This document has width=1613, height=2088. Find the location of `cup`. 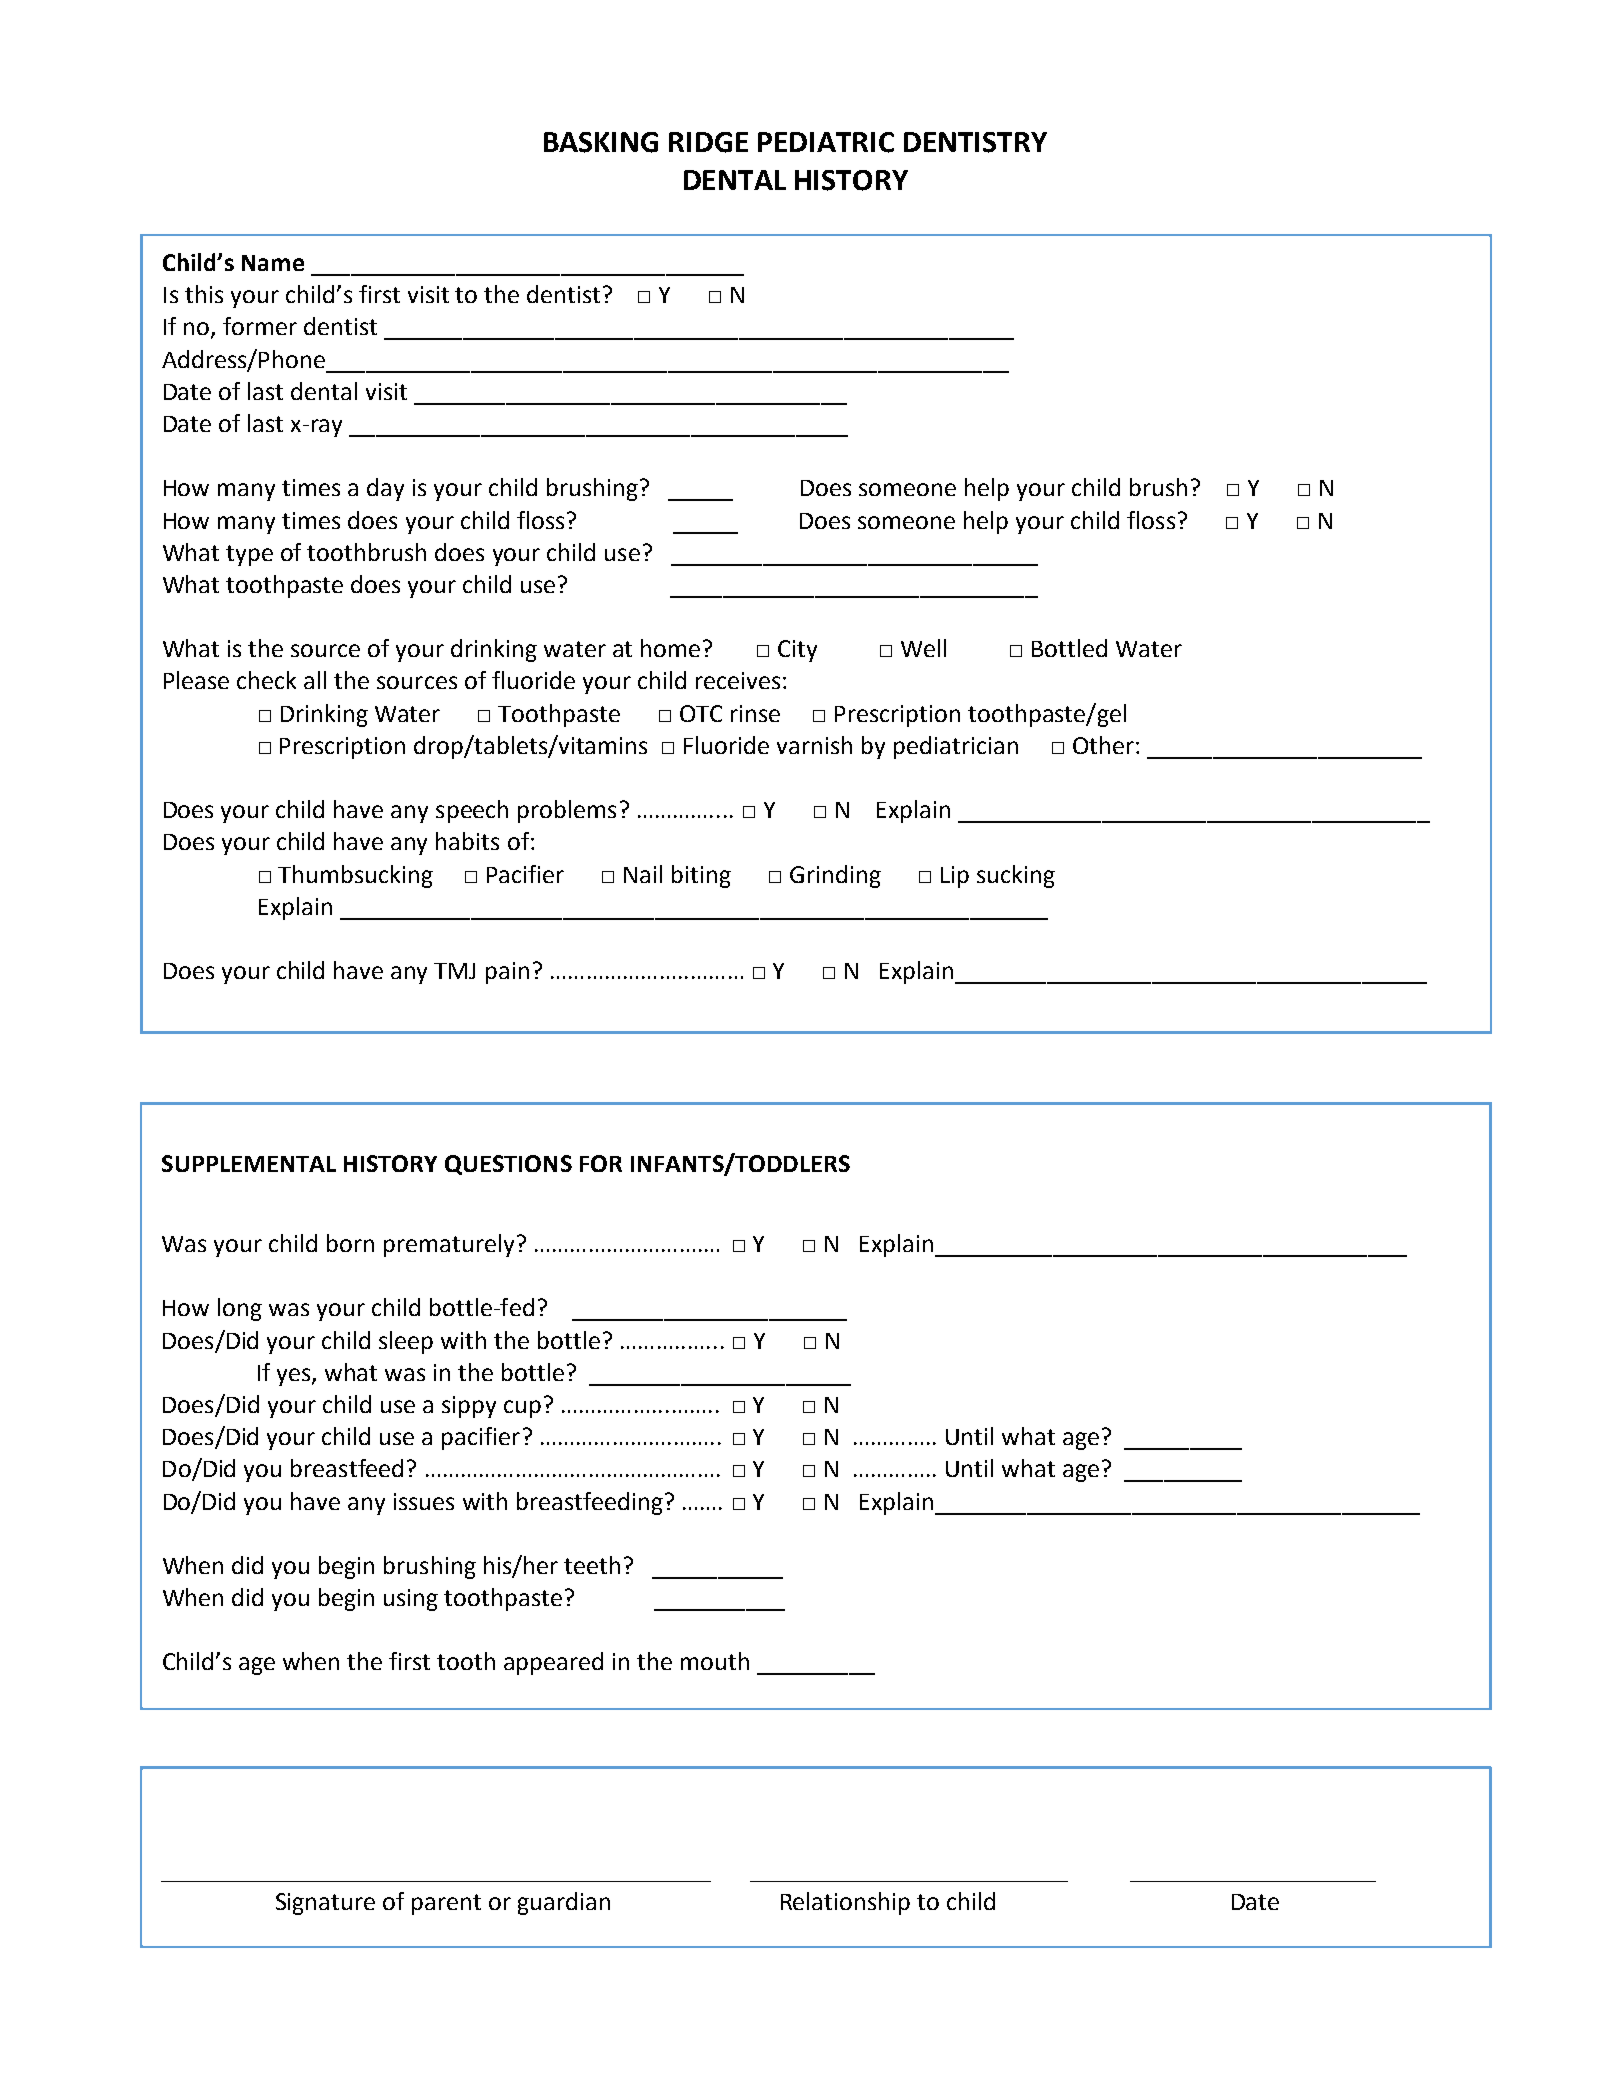

cup is located at coordinates (522, 1409).
